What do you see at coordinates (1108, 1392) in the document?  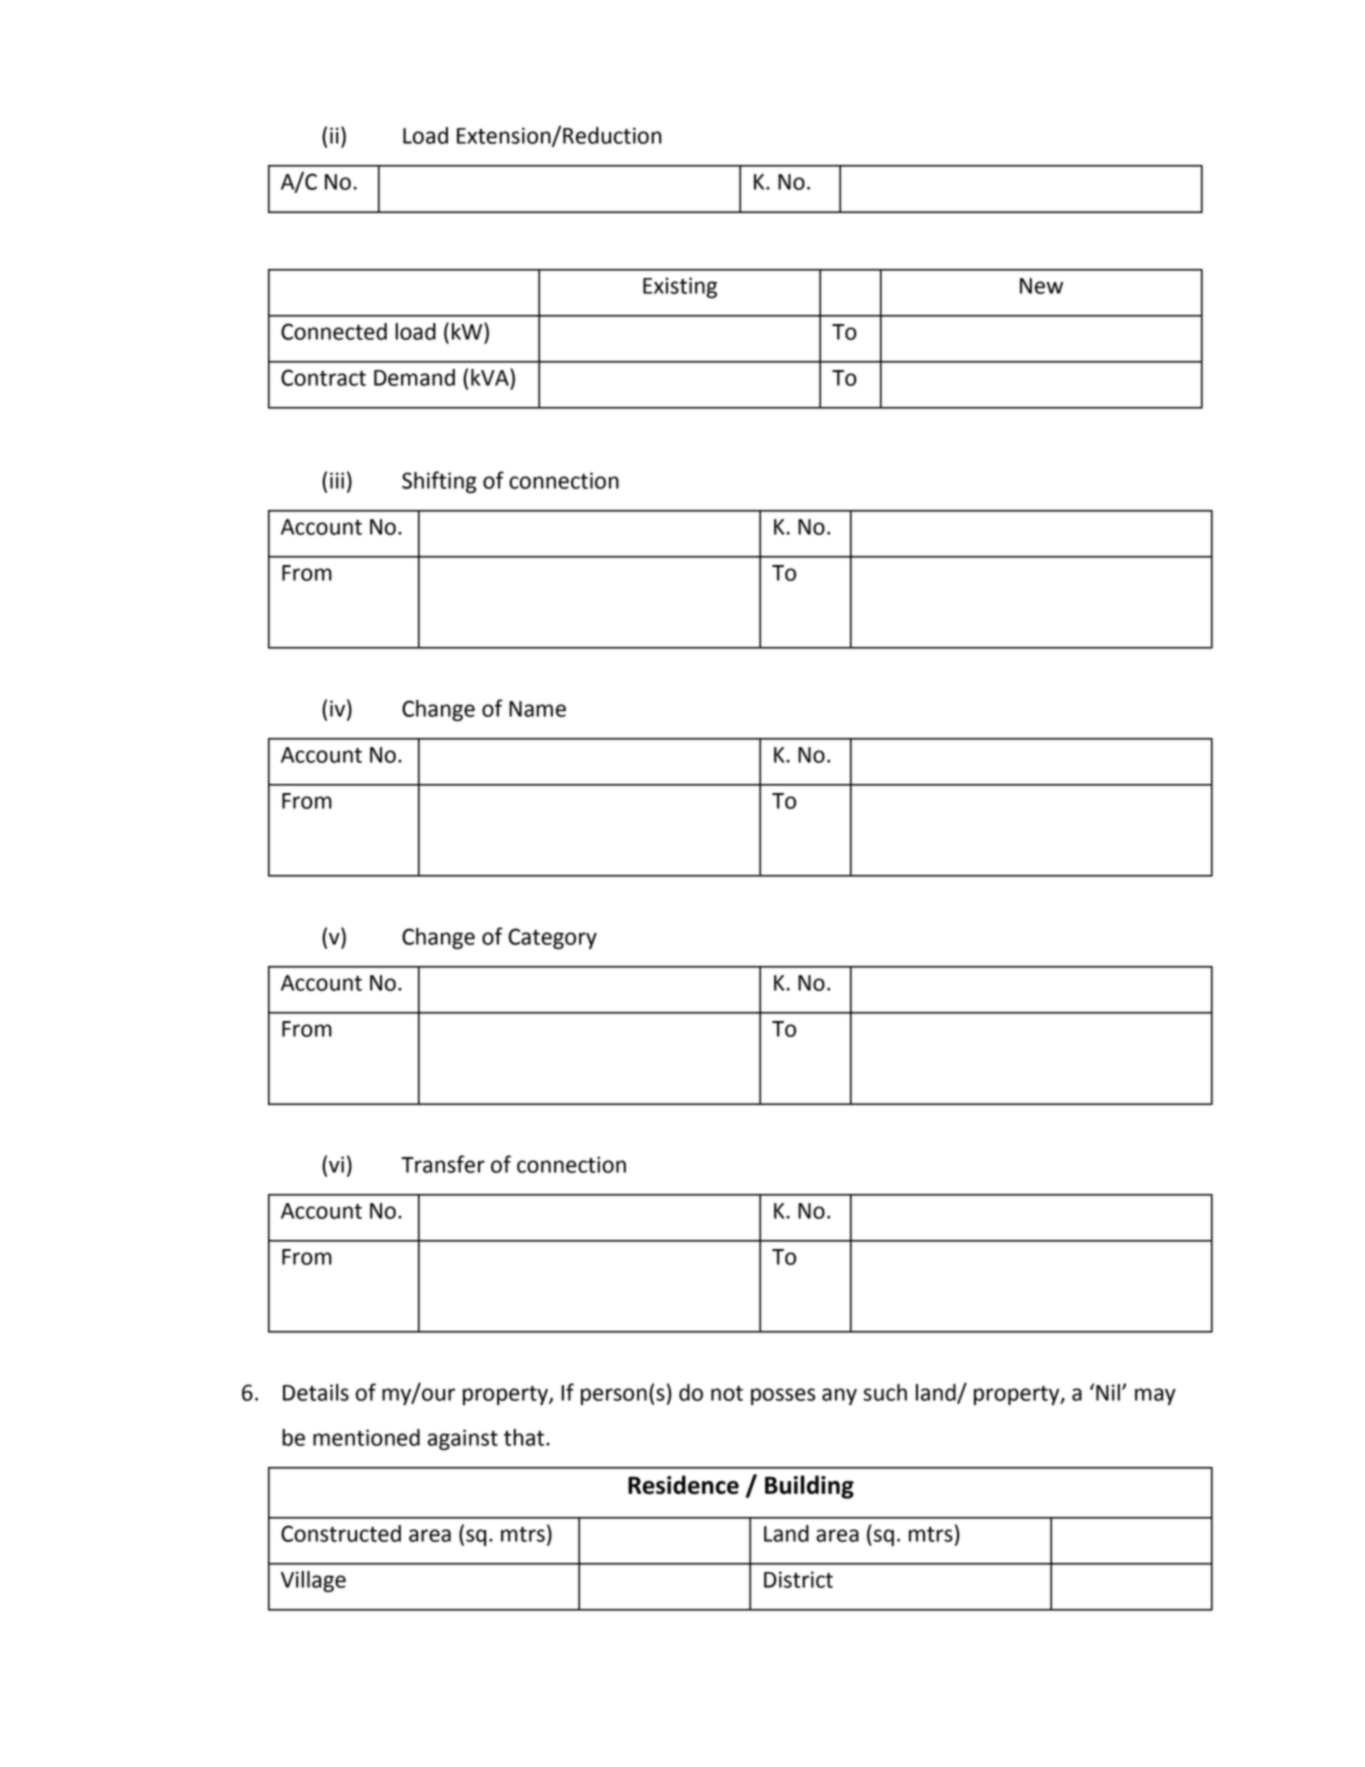 I see `Nil` at bounding box center [1108, 1392].
